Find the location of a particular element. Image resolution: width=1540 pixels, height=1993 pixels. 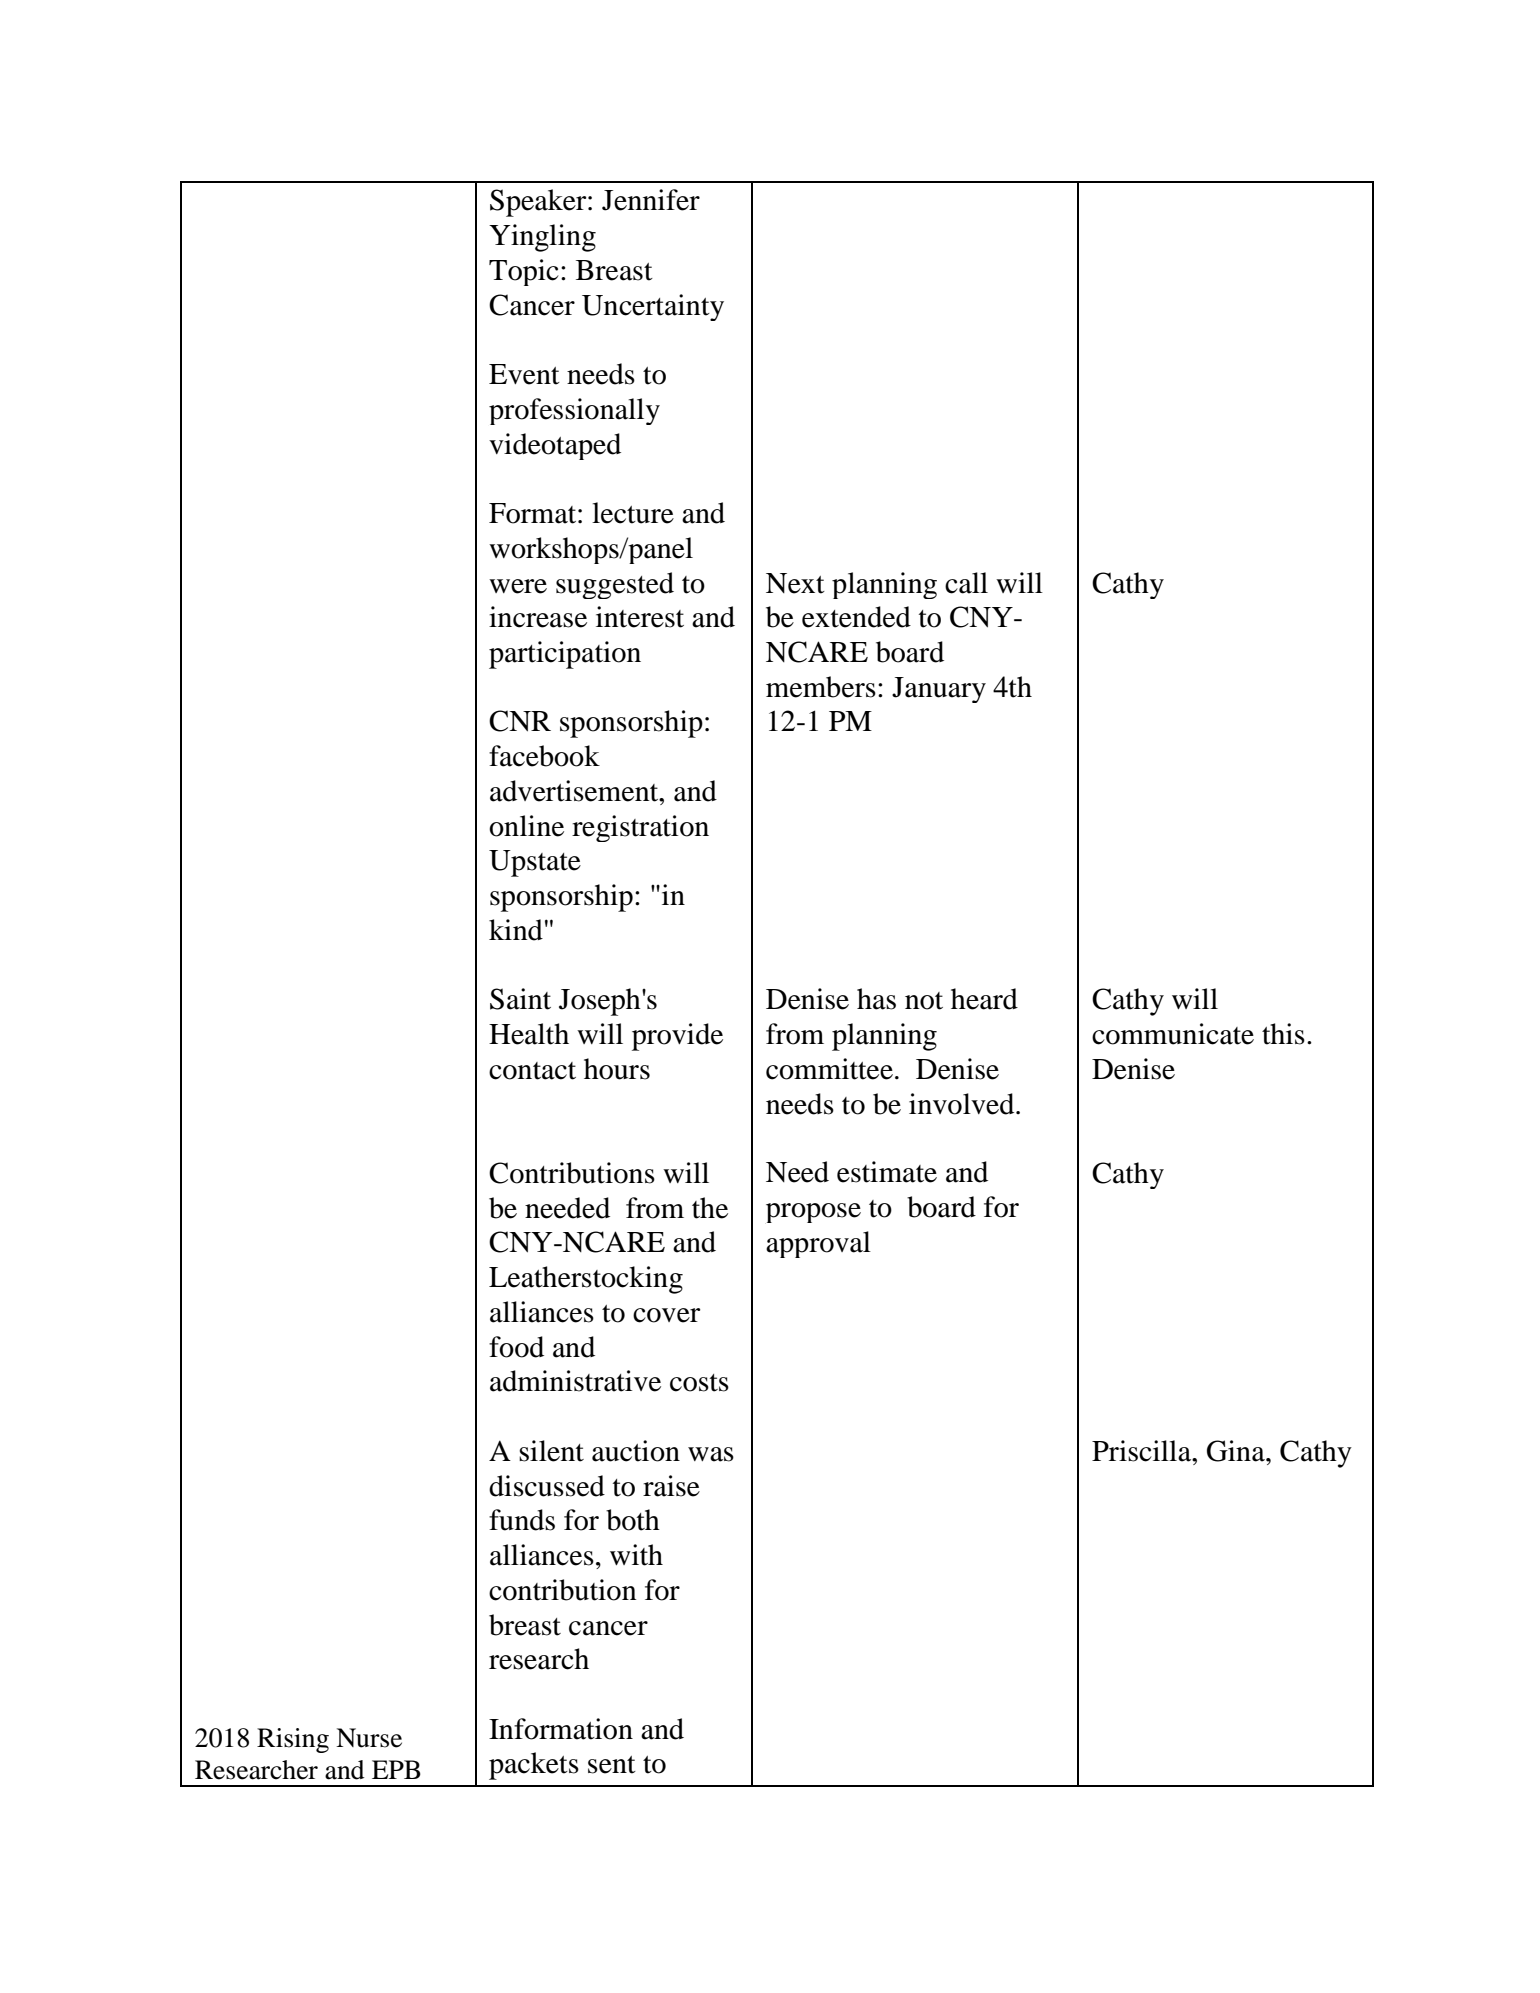

Gina is located at coordinates (1237, 1451).
